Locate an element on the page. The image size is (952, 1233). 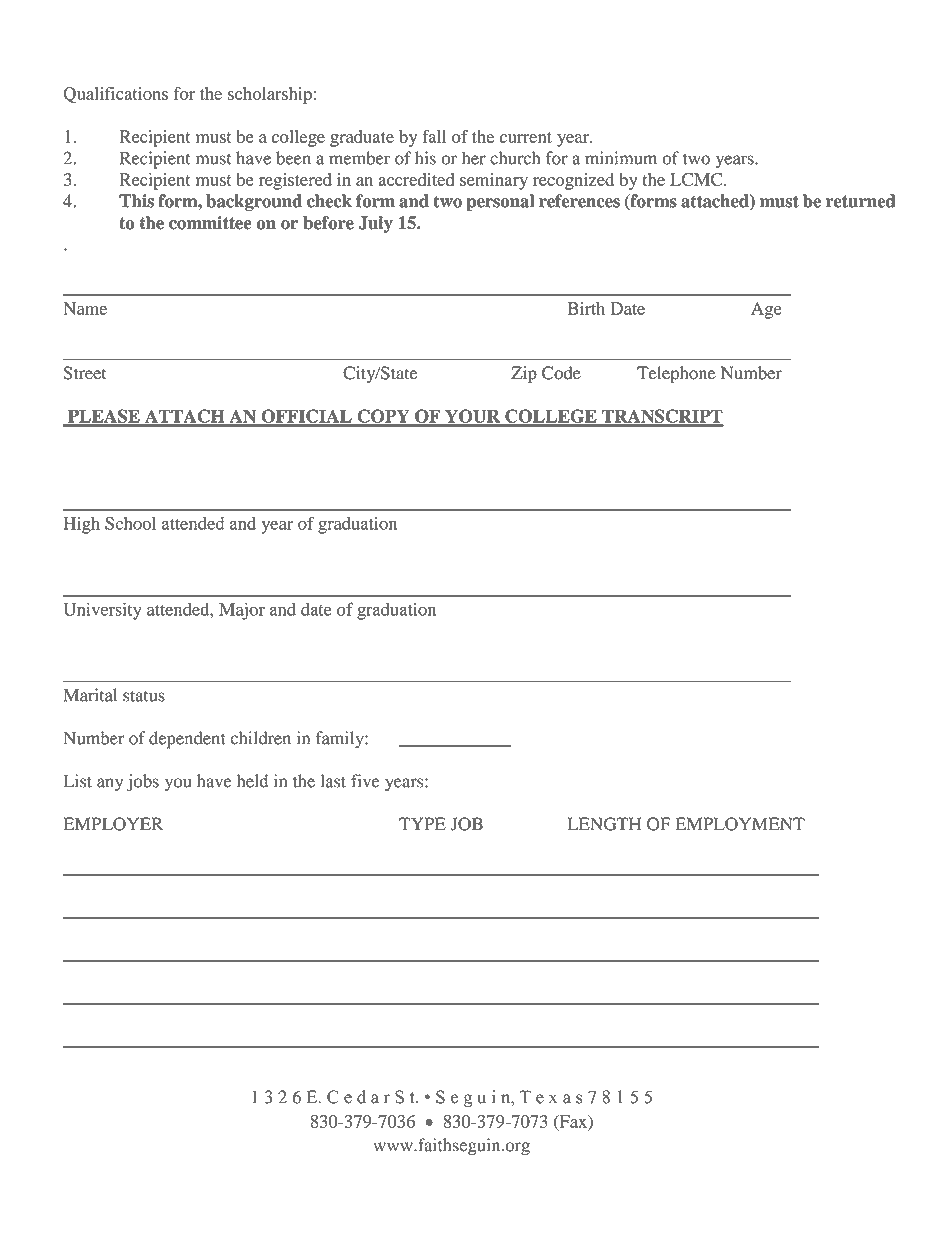
jobs is located at coordinates (143, 783).
